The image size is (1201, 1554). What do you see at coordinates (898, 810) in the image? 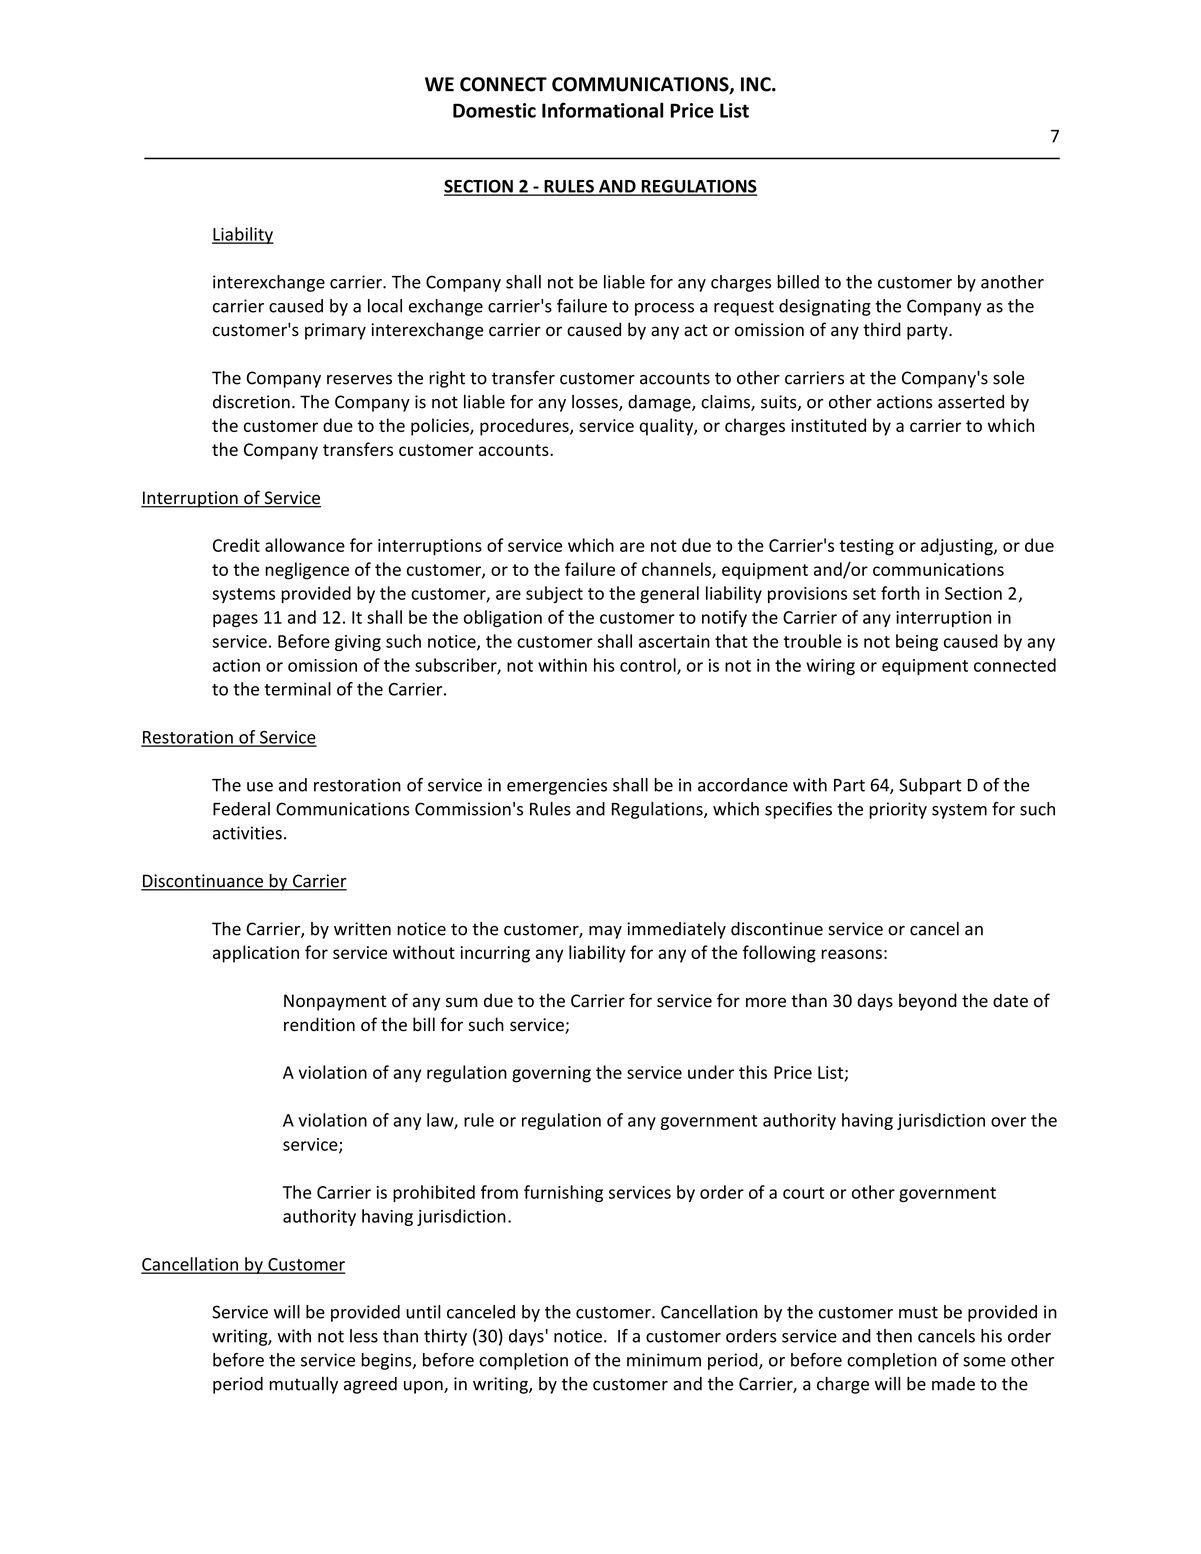
I see `priority` at bounding box center [898, 810].
